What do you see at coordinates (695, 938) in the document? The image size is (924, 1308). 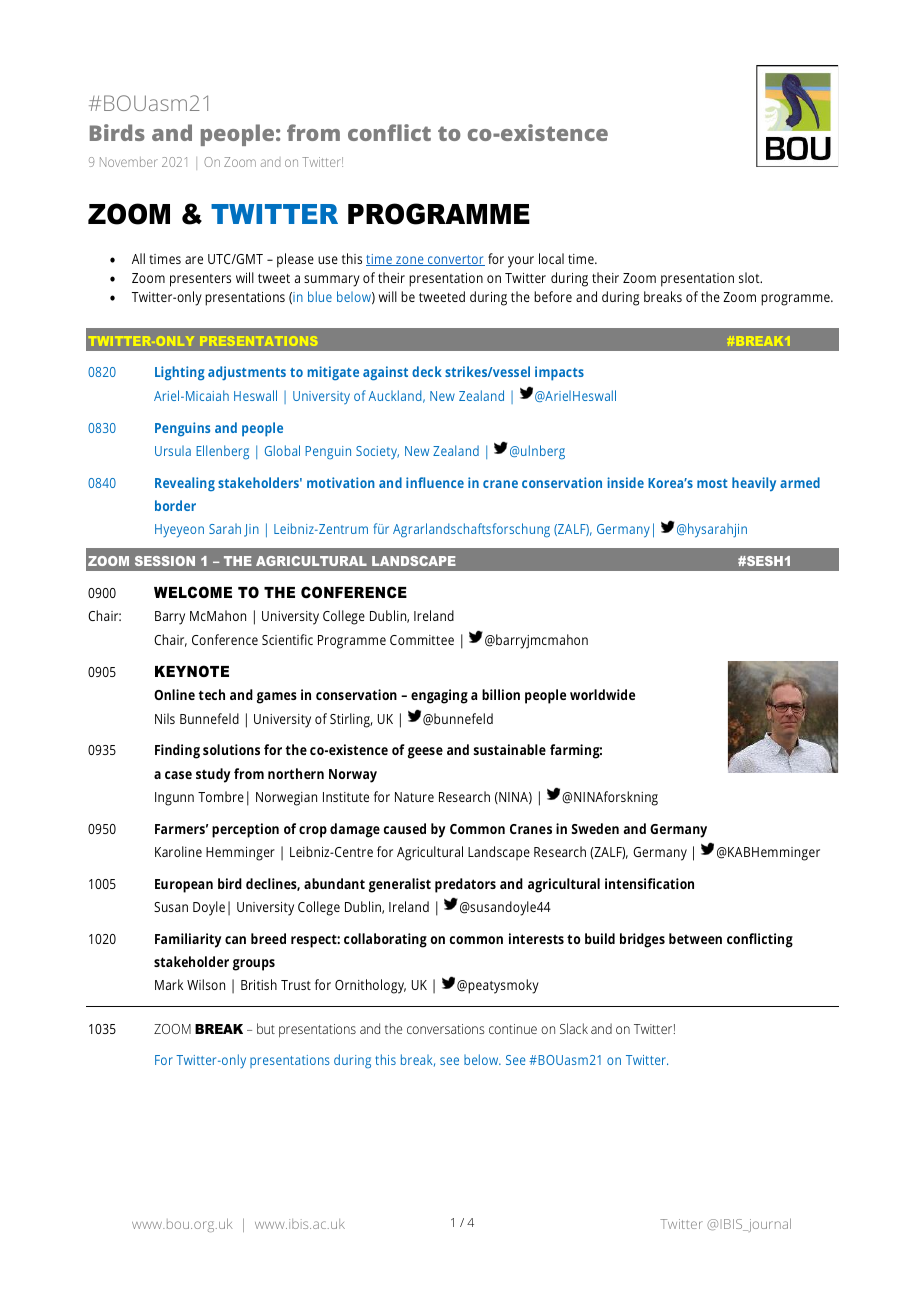 I see `between` at bounding box center [695, 938].
